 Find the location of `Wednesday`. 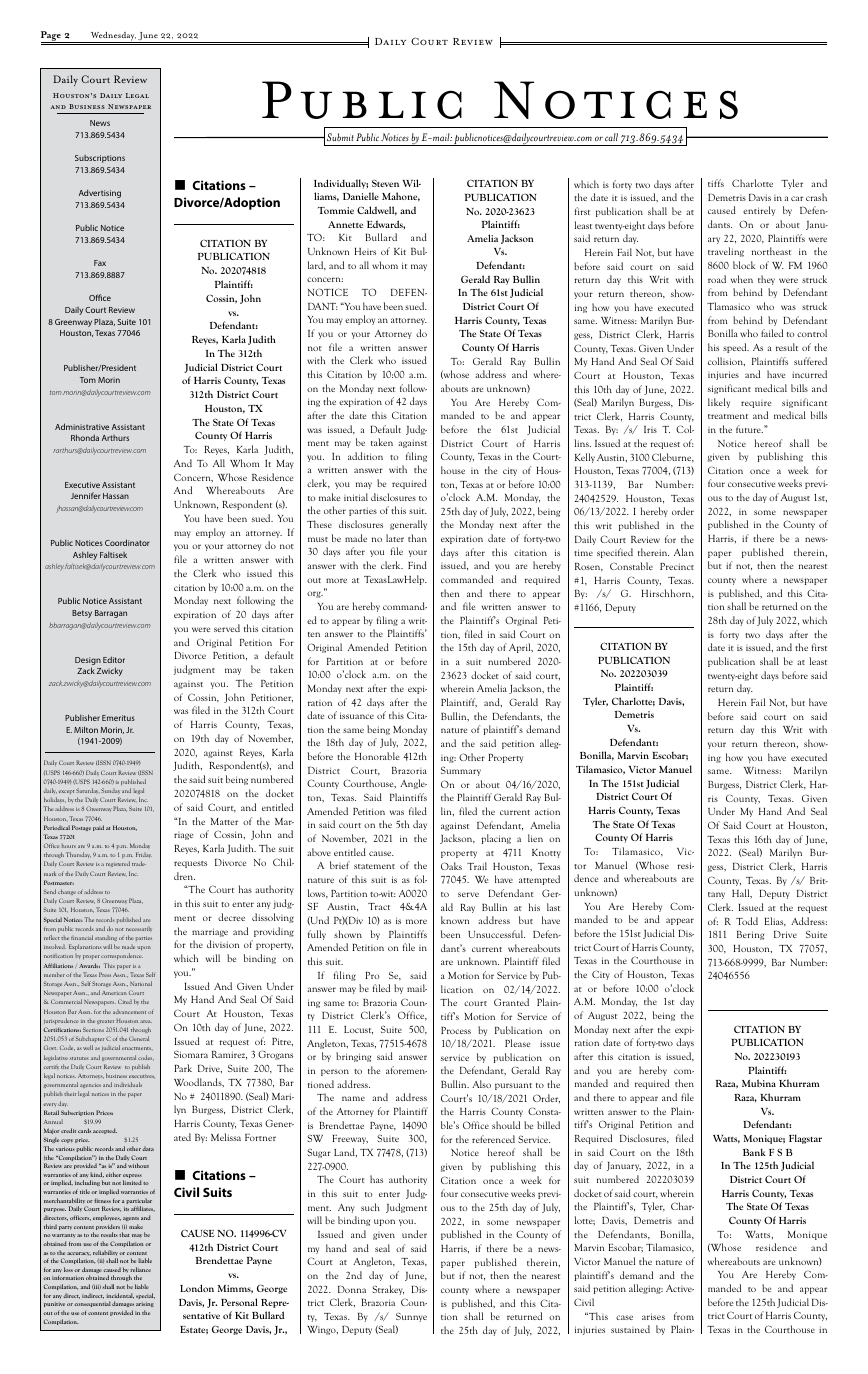

Wednesday is located at coordinates (112, 37).
